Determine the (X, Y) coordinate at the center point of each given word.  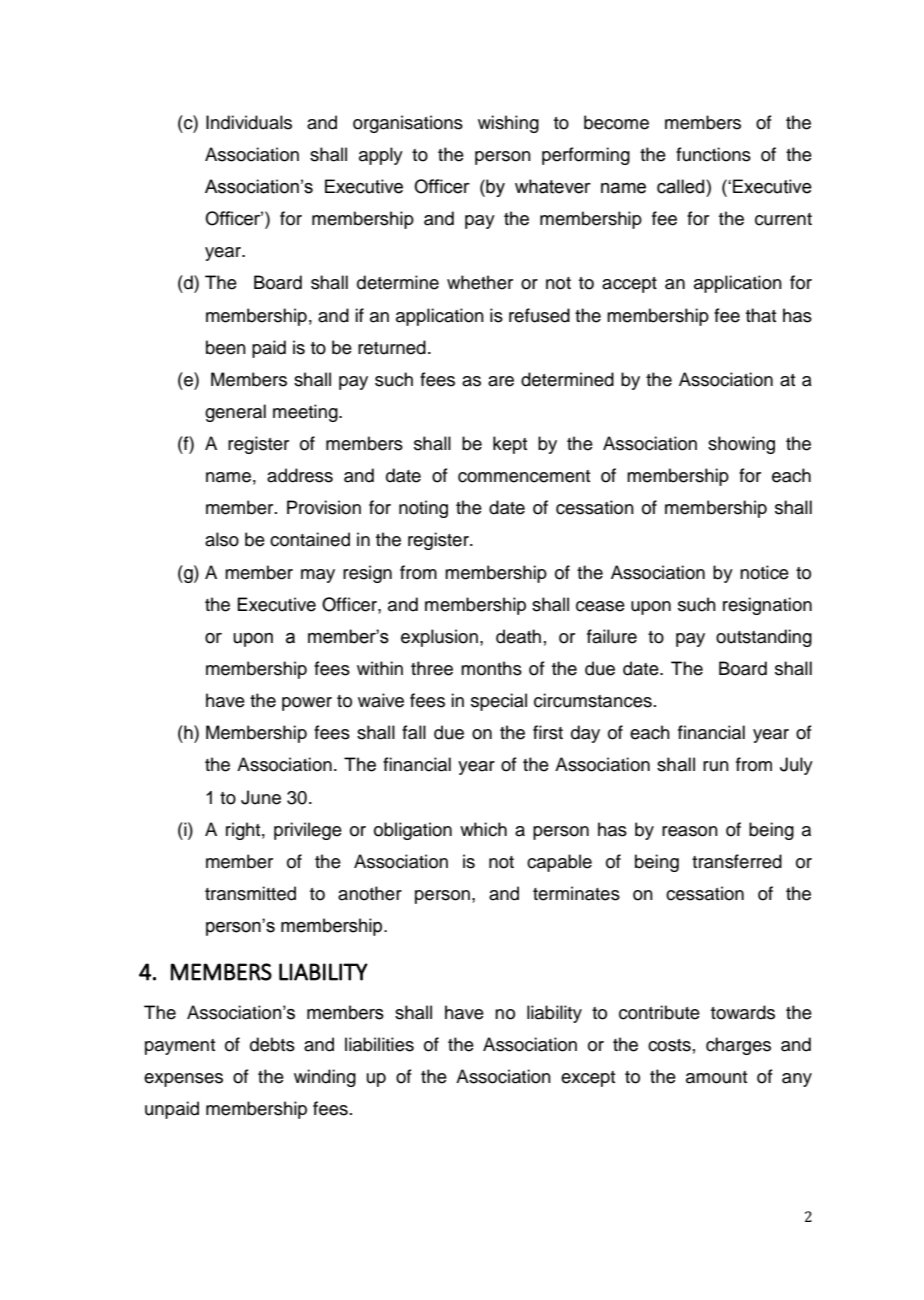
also (222, 539)
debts (272, 1044)
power (307, 704)
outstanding (764, 638)
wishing (508, 124)
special (499, 702)
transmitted (250, 893)
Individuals (249, 122)
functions (713, 154)
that (761, 315)
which (483, 829)
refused (539, 315)
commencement (524, 476)
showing (741, 445)
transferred (737, 861)
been (226, 347)
